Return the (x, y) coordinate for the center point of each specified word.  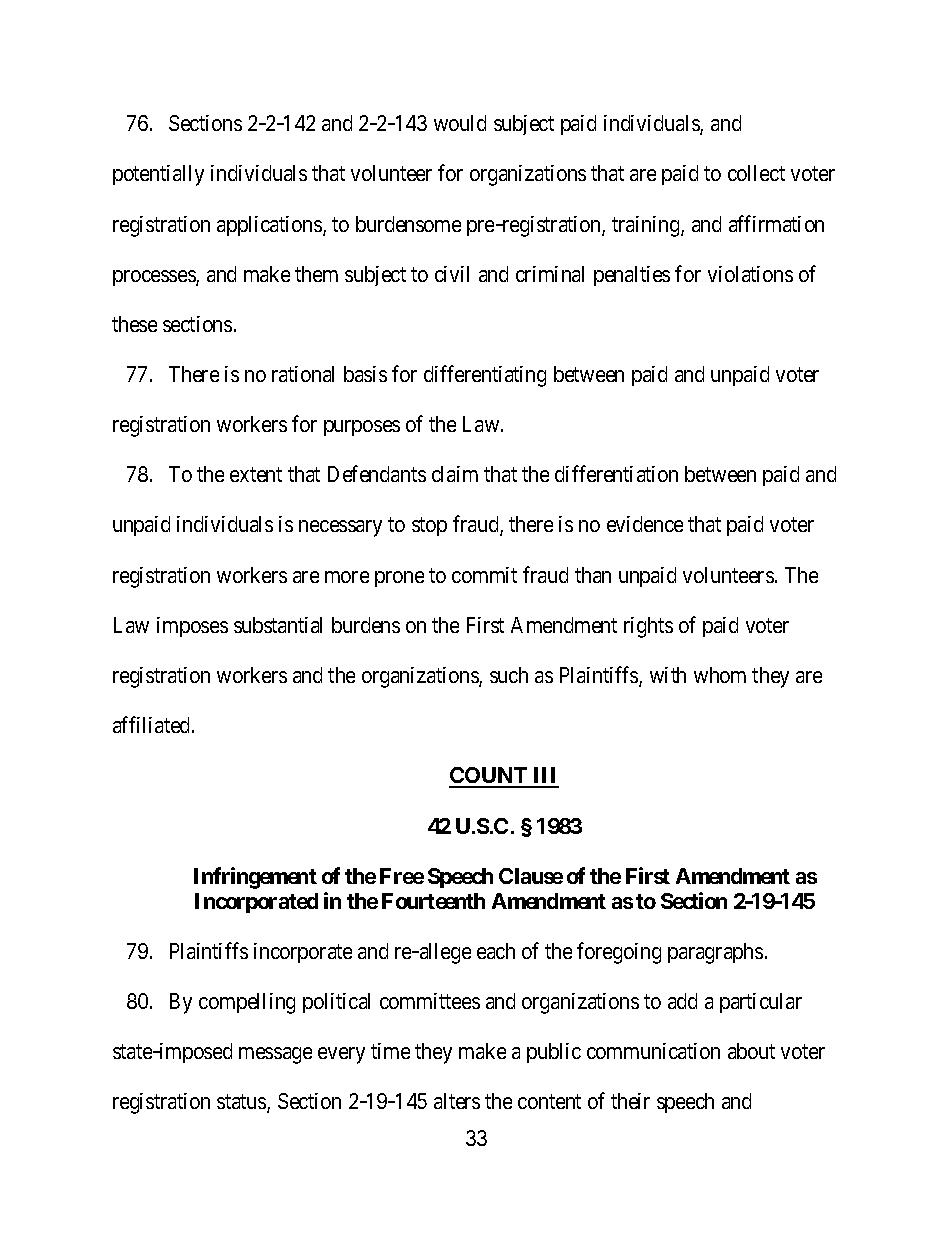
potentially (158, 175)
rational (303, 374)
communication (653, 1051)
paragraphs (715, 953)
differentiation (616, 473)
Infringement (255, 878)
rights (648, 627)
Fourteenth (433, 901)
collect (756, 173)
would (460, 123)
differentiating (485, 376)
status (242, 1103)
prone (399, 579)
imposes (192, 627)
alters (457, 1101)
